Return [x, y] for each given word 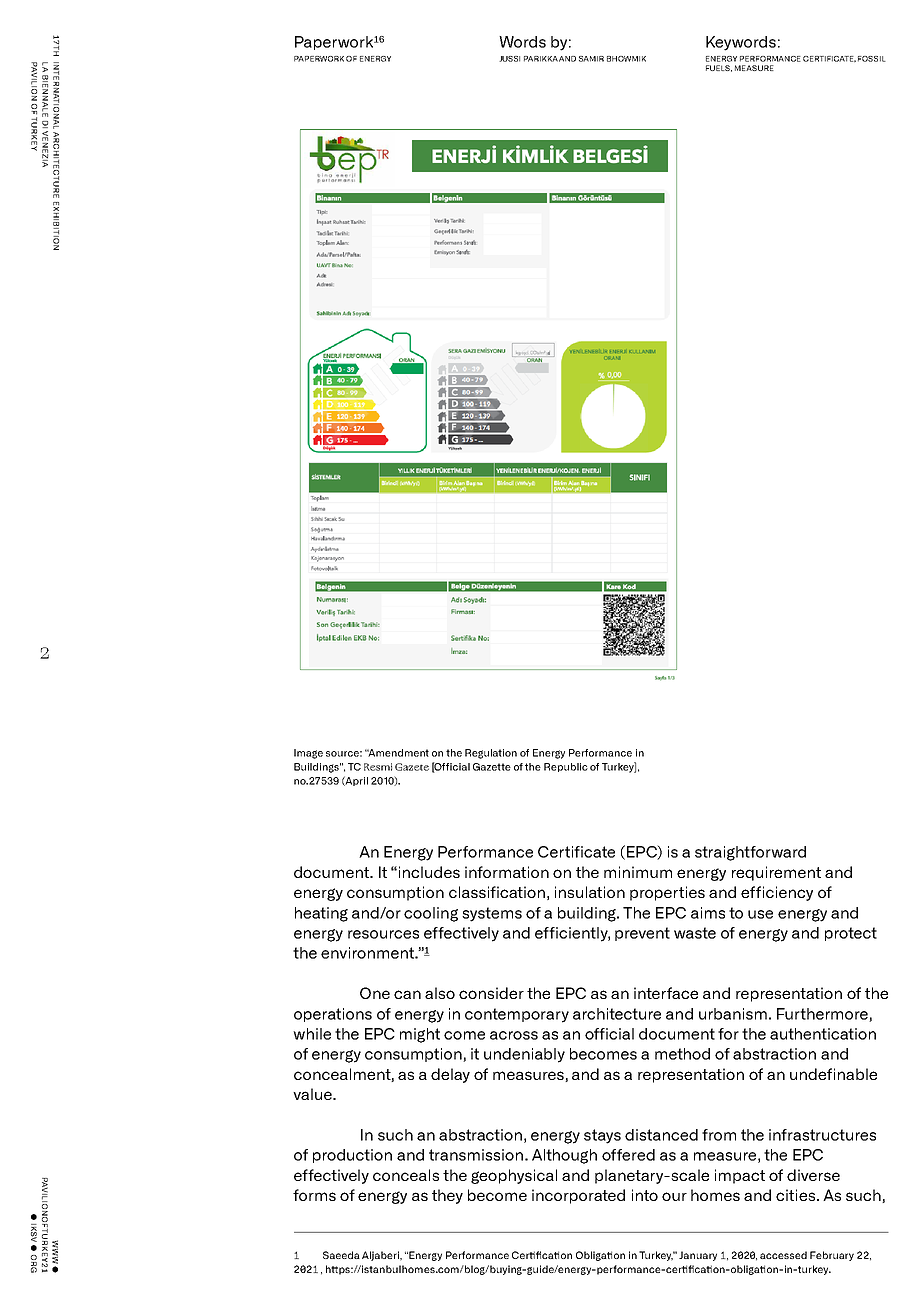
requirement [776, 873]
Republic [566, 767]
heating [321, 914]
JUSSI [509, 59]
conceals [406, 1175]
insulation [590, 892]
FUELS [719, 68]
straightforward [750, 853]
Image [308, 754]
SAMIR [591, 59]
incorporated [578, 1196]
